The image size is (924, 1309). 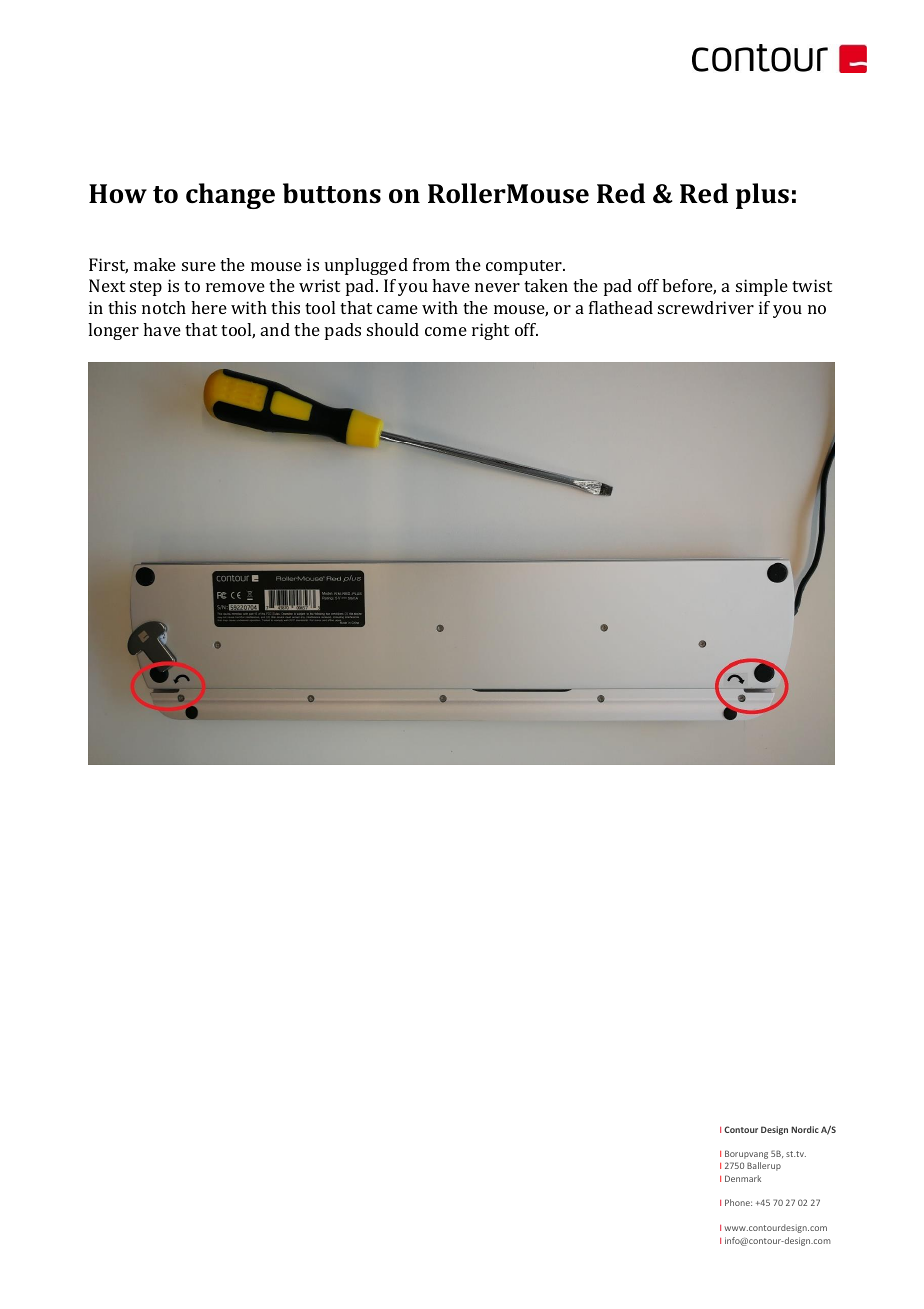 I want to click on and, so click(x=275, y=329).
